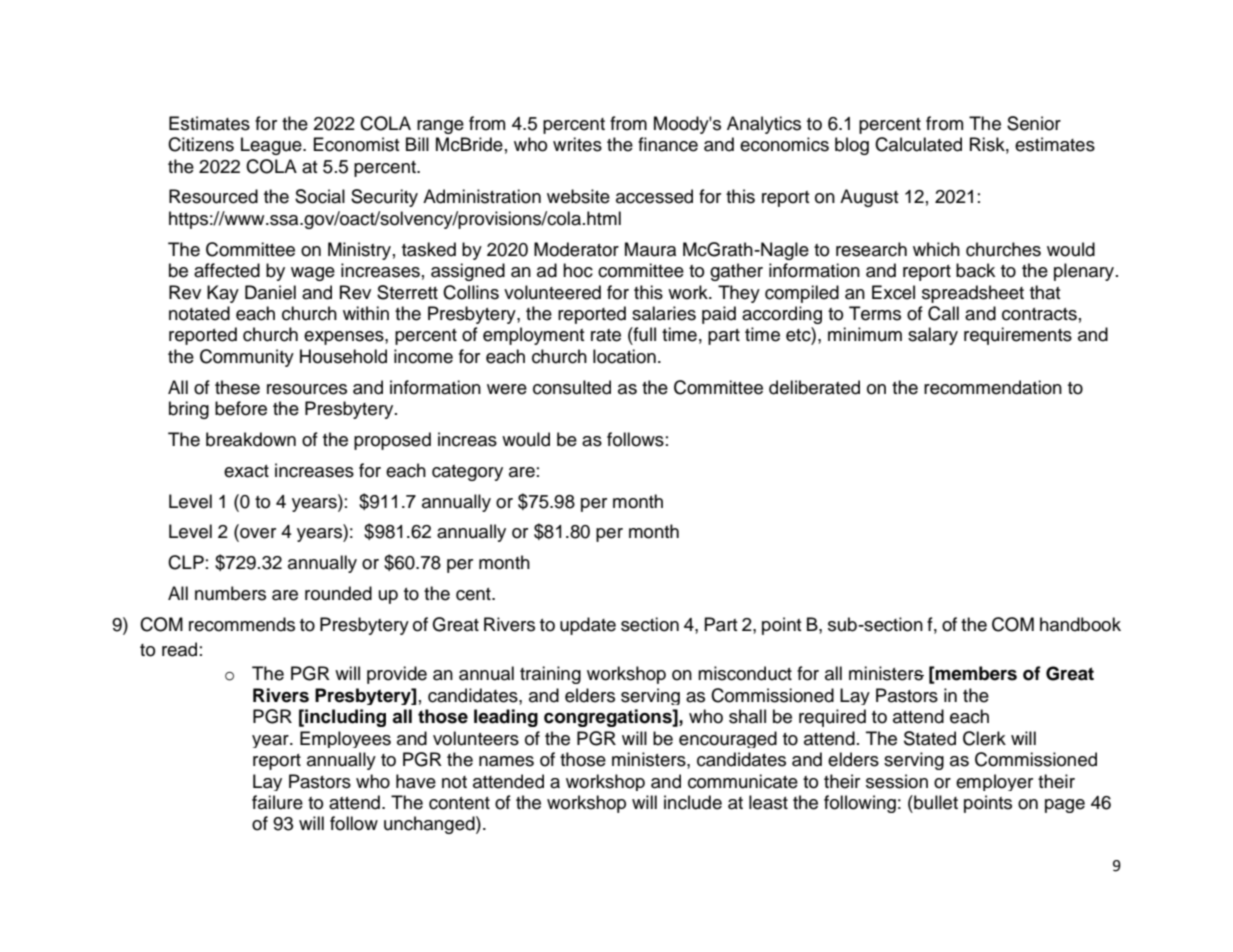 The height and width of the screenshot is (952, 1233). Describe the element at coordinates (242, 624) in the screenshot. I see `recommends` at that location.
